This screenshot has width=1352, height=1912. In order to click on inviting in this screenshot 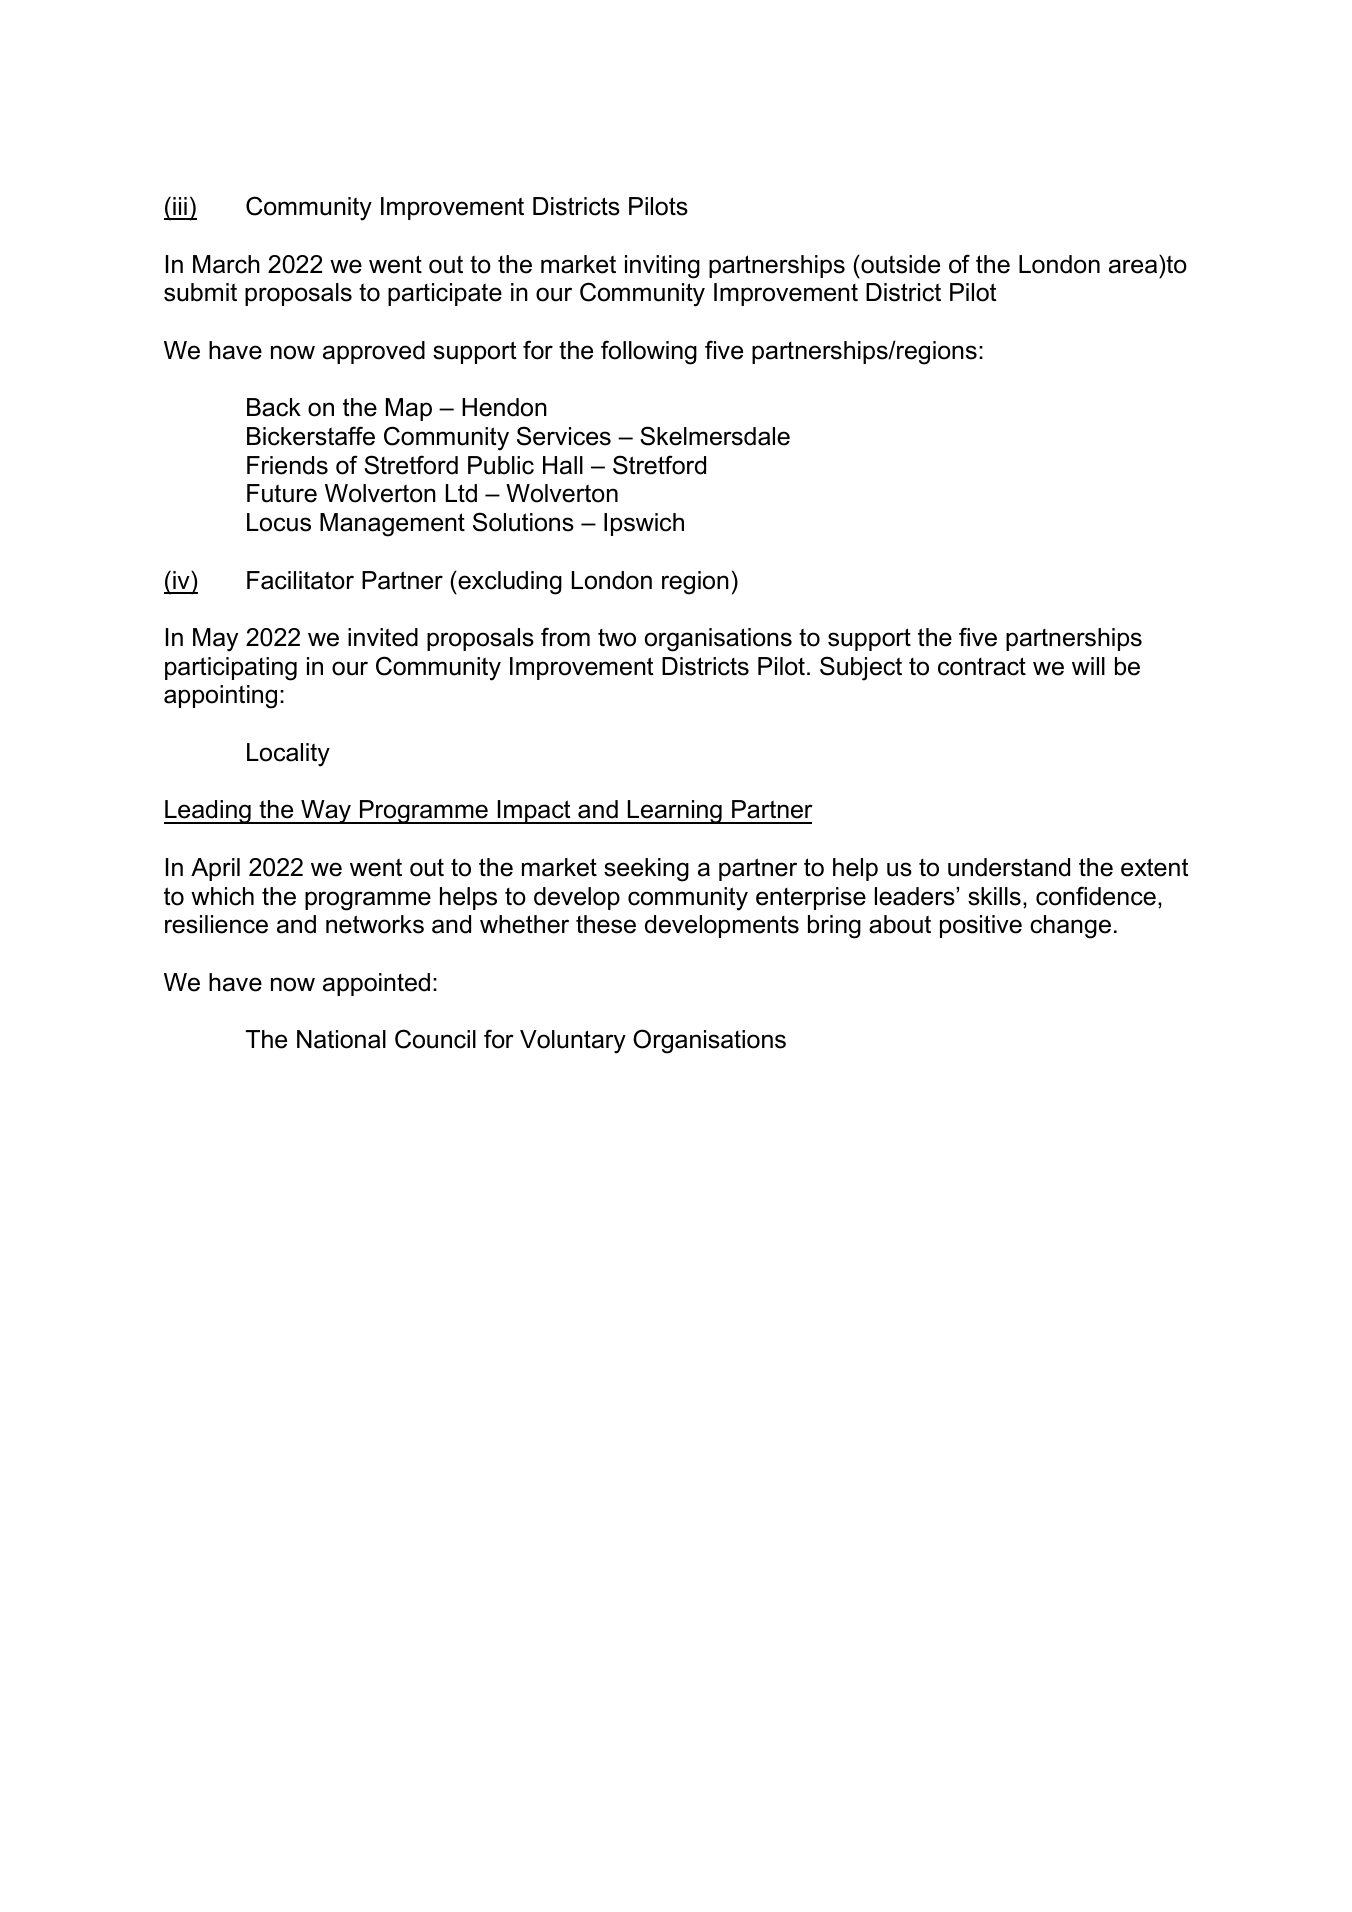, I will do `click(662, 267)`.
